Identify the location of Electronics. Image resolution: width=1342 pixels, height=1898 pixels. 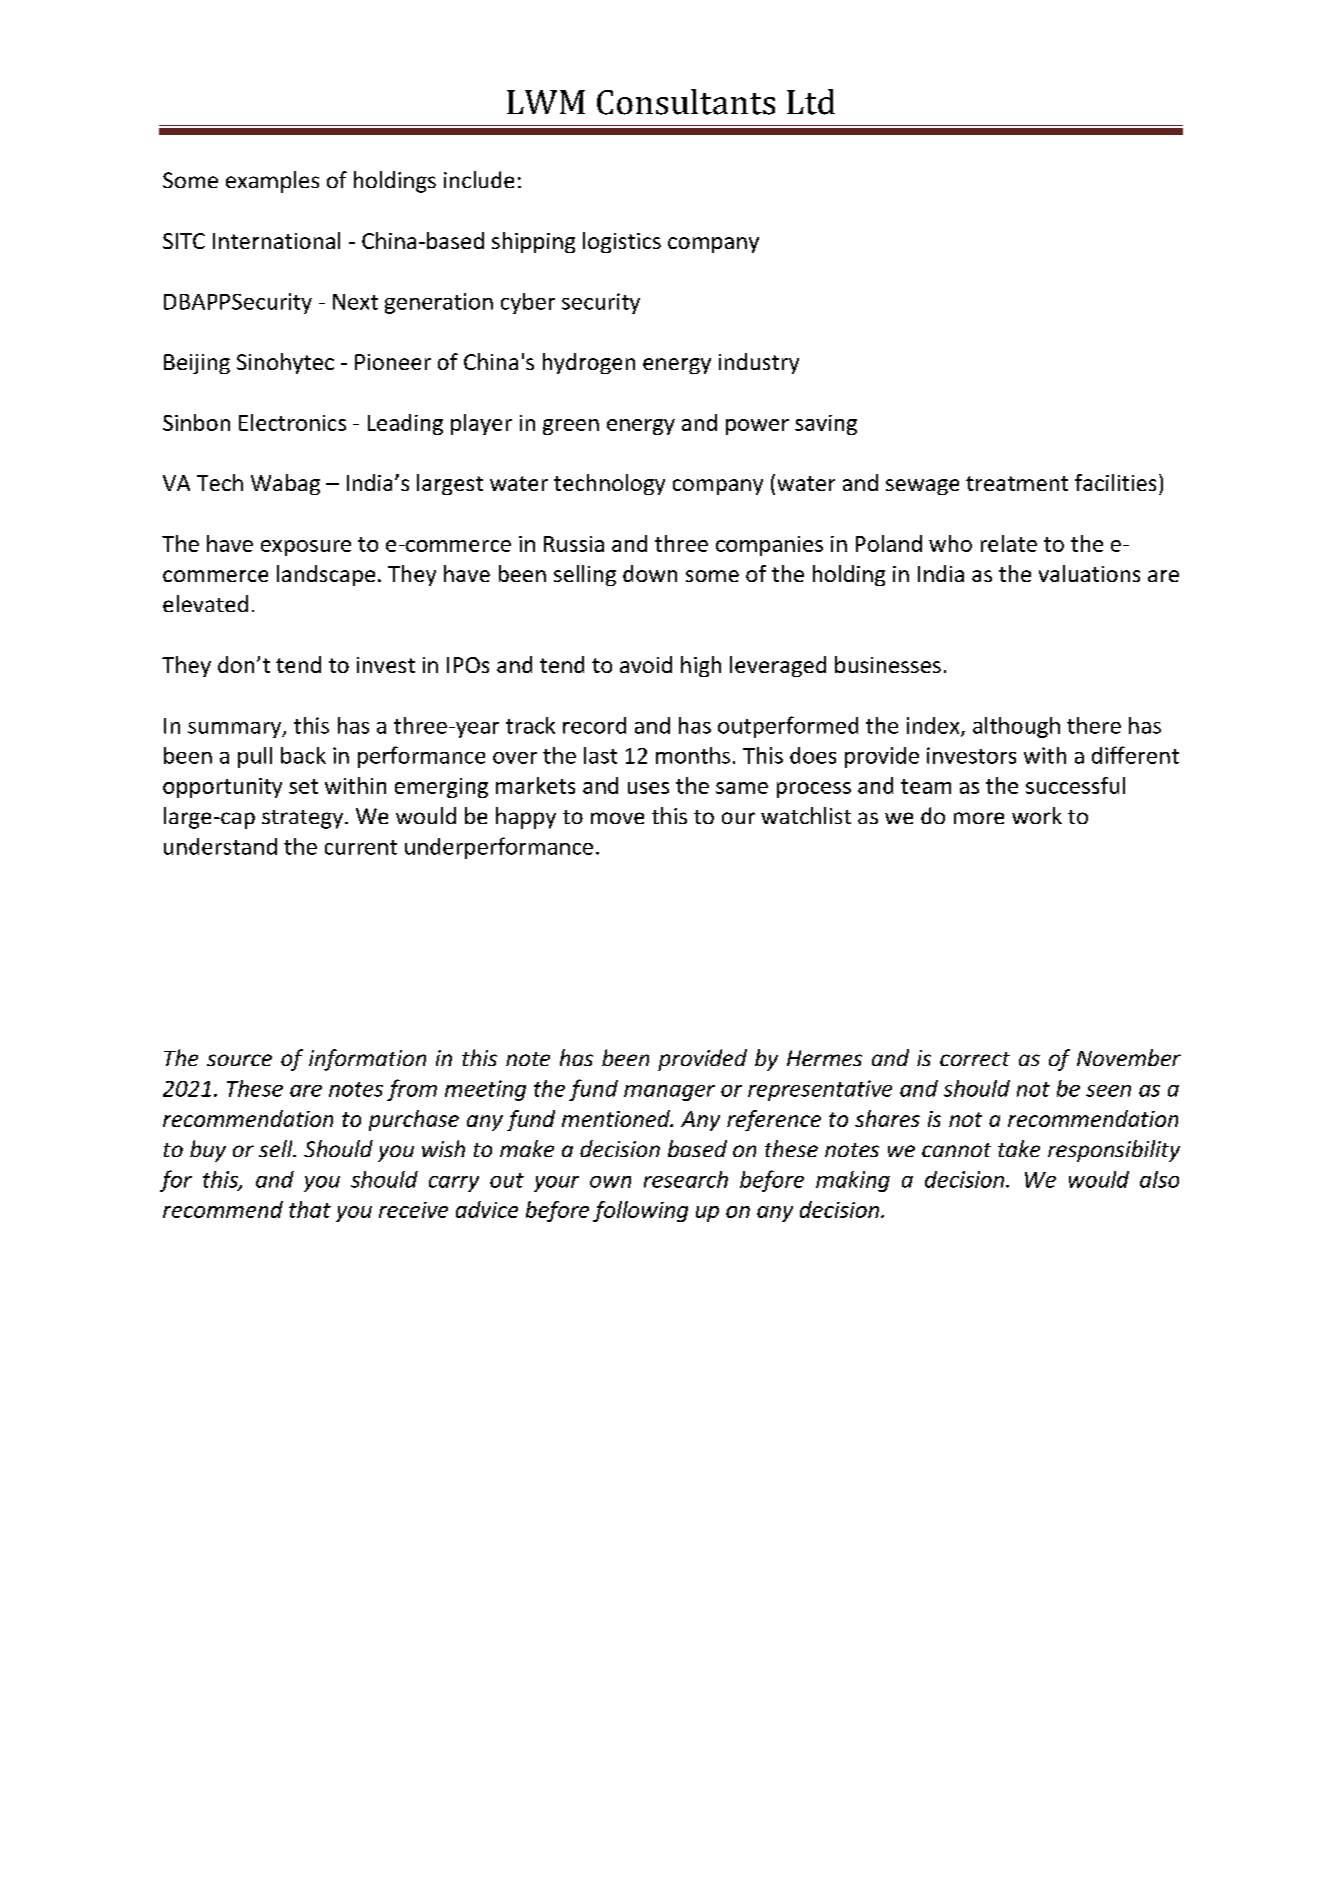
(292, 422).
